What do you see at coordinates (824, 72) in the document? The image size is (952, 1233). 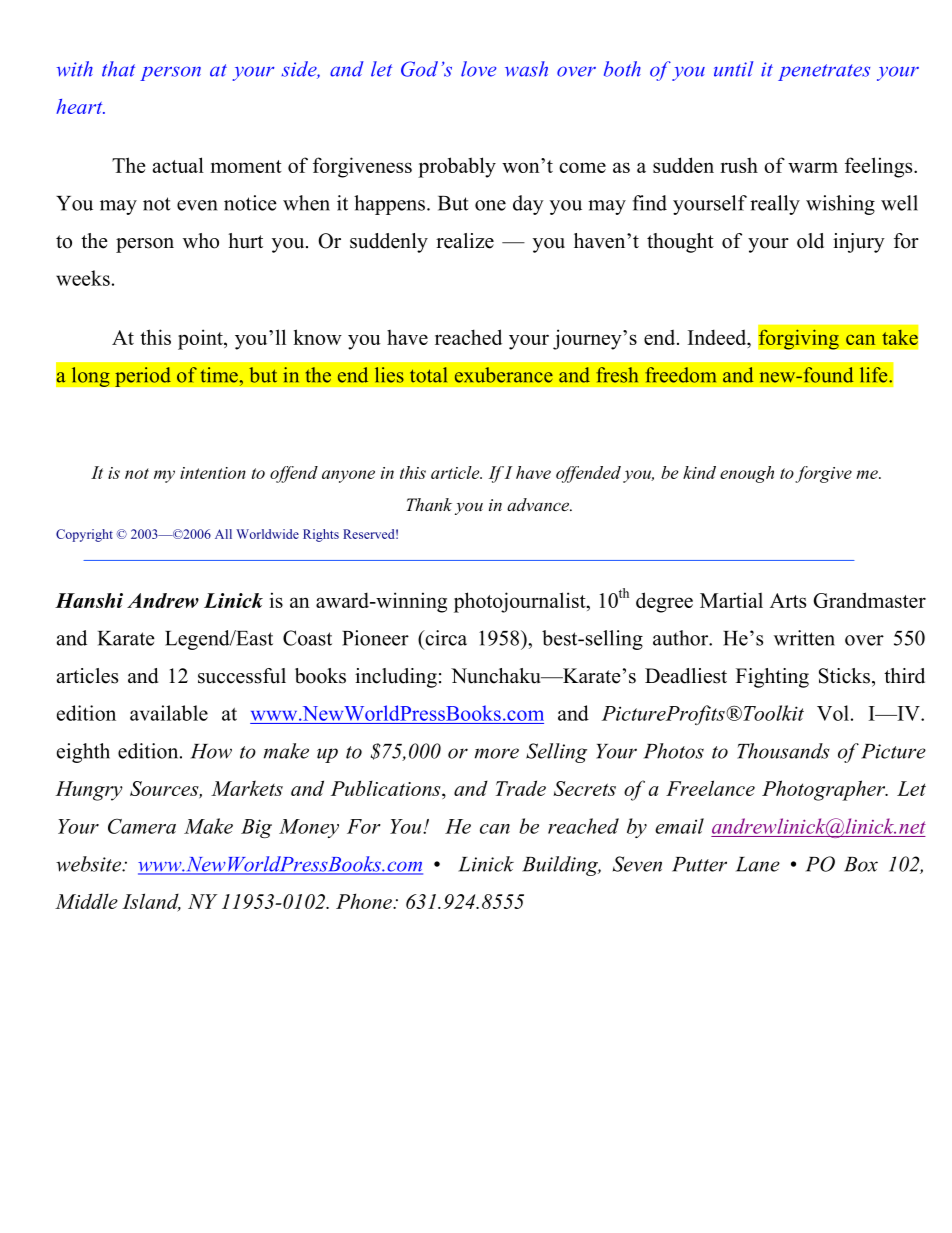 I see `penetrates` at bounding box center [824, 72].
